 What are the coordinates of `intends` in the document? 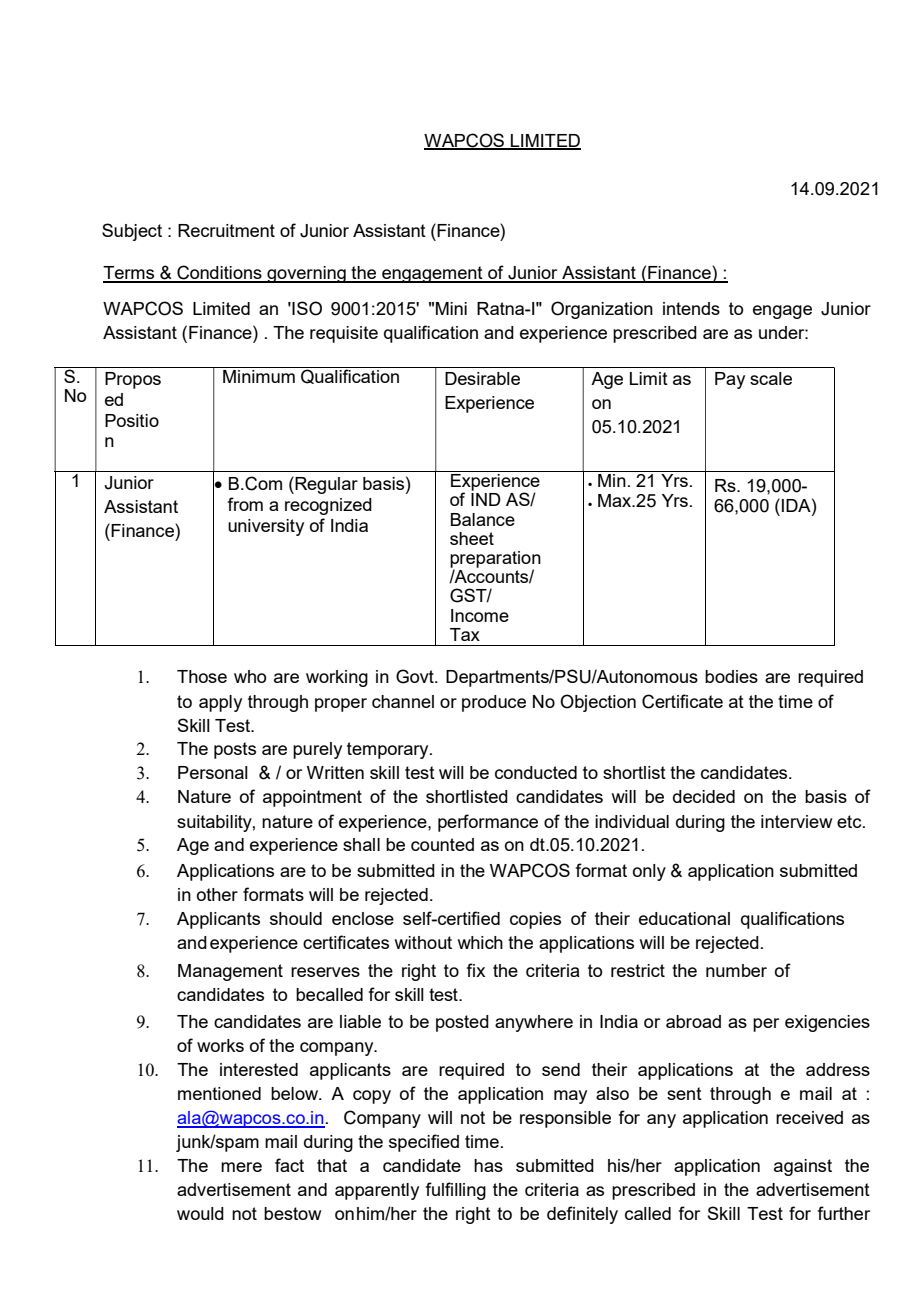 It's located at (691, 308).
